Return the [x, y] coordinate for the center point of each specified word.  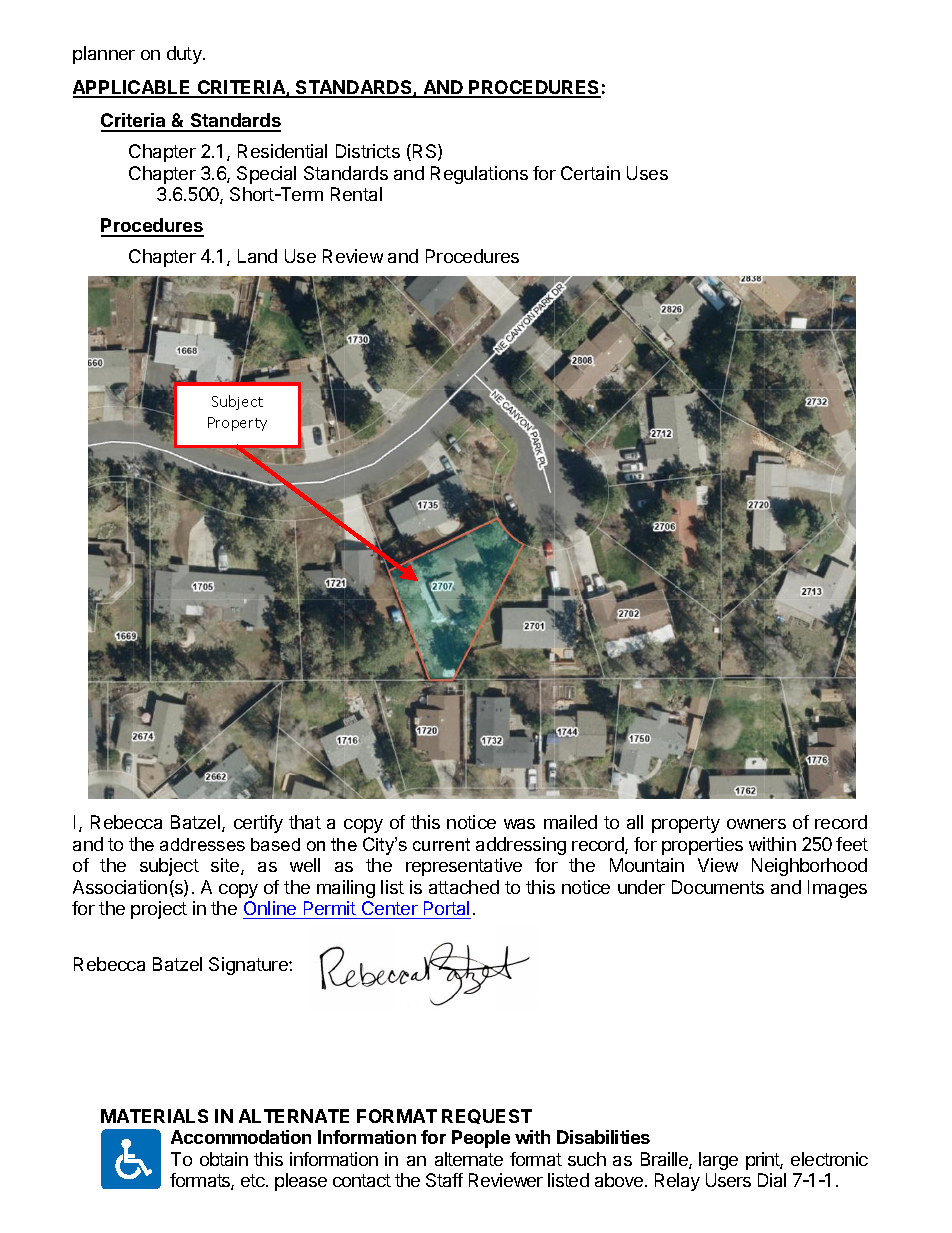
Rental [356, 194]
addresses [202, 844]
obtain [224, 1159]
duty [185, 55]
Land [257, 256]
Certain [590, 173]
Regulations [479, 175]
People [481, 1139]
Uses [647, 173]
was [519, 824]
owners [756, 824]
